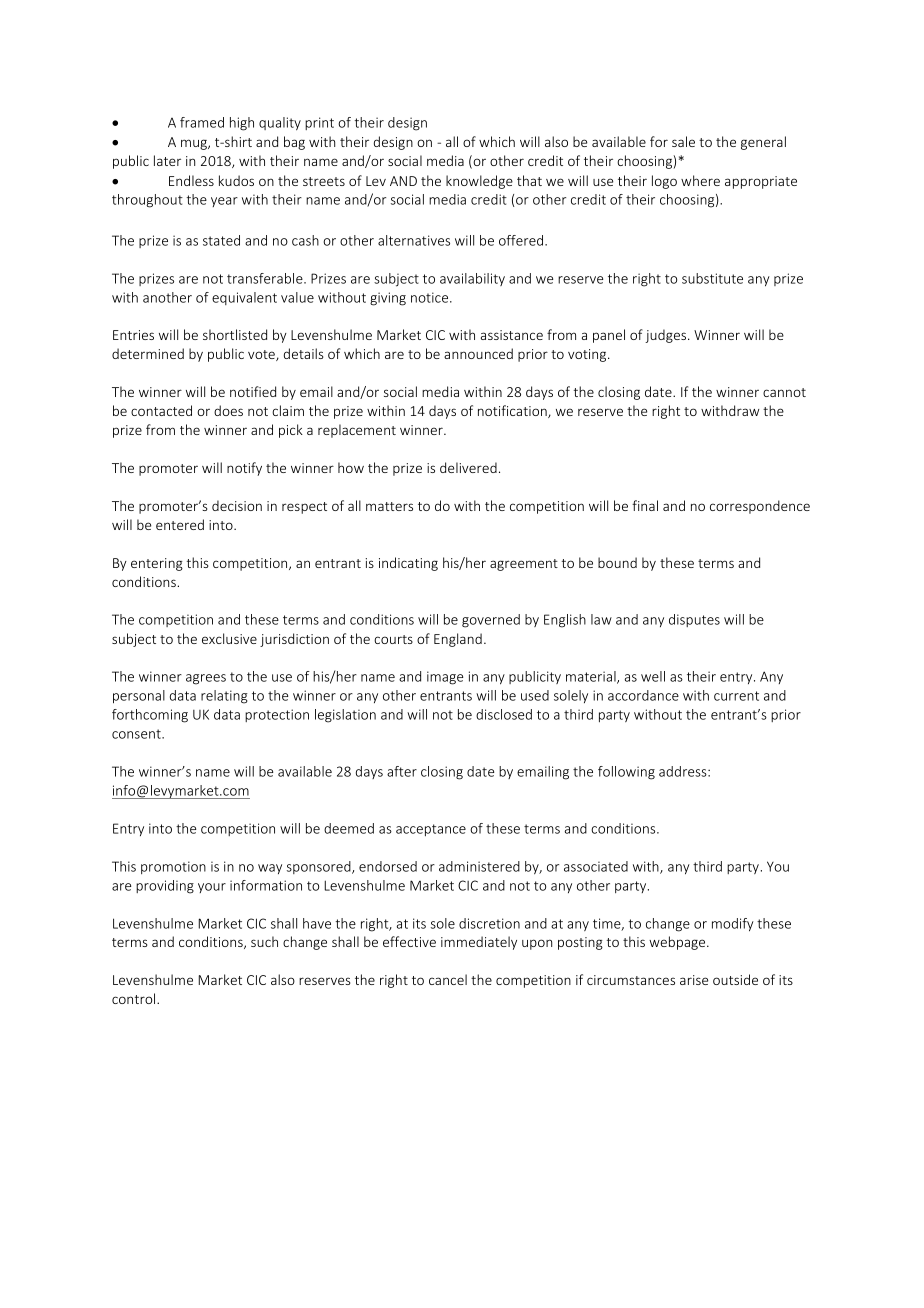 This screenshot has height=1308, width=924. Describe the element at coordinates (229, 638) in the screenshot. I see `exclusive` at that location.
